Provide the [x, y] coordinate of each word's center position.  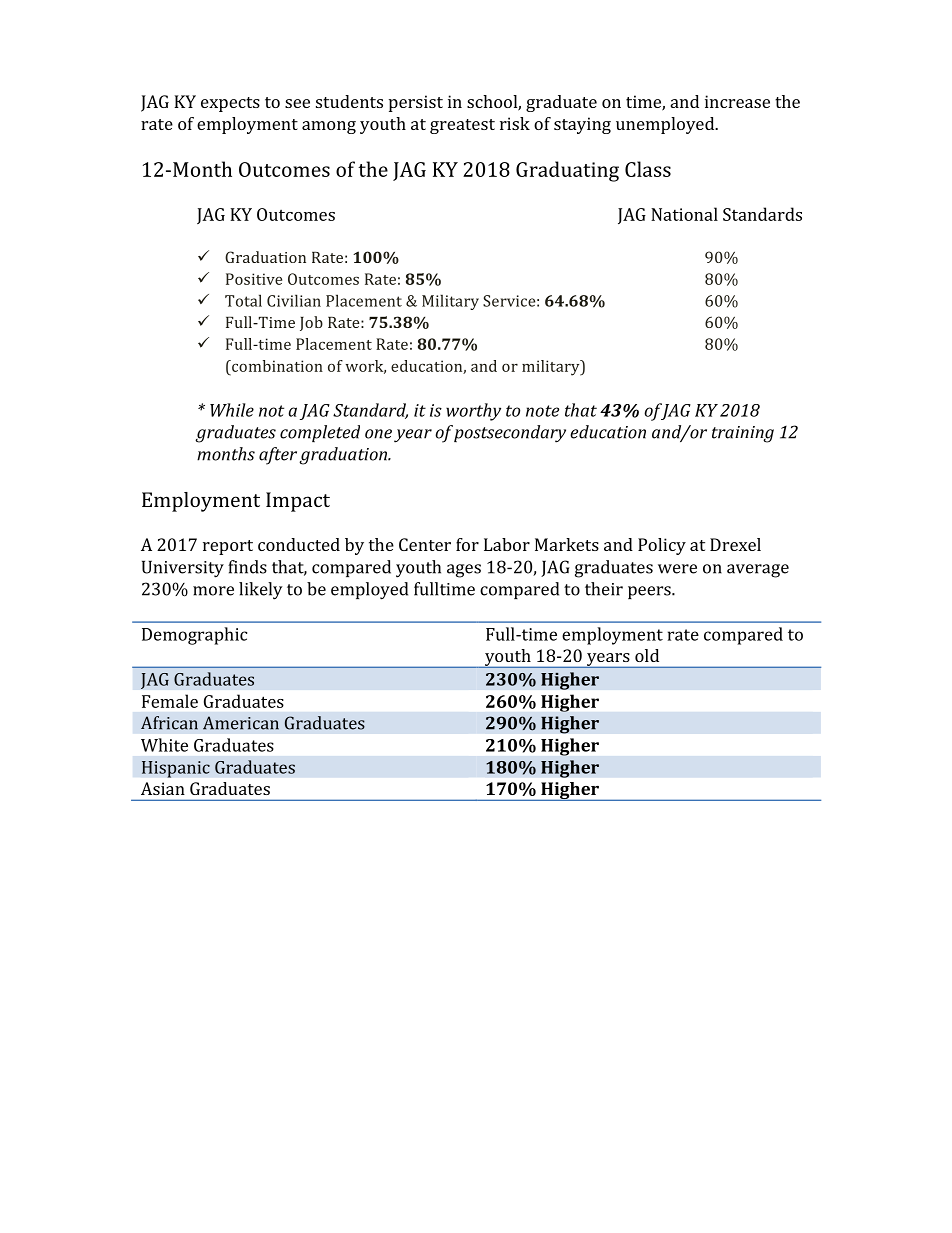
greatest [462, 126]
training [743, 434]
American [241, 723]
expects [230, 104]
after [278, 456]
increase [737, 101]
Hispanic [176, 769]
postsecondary [510, 434]
